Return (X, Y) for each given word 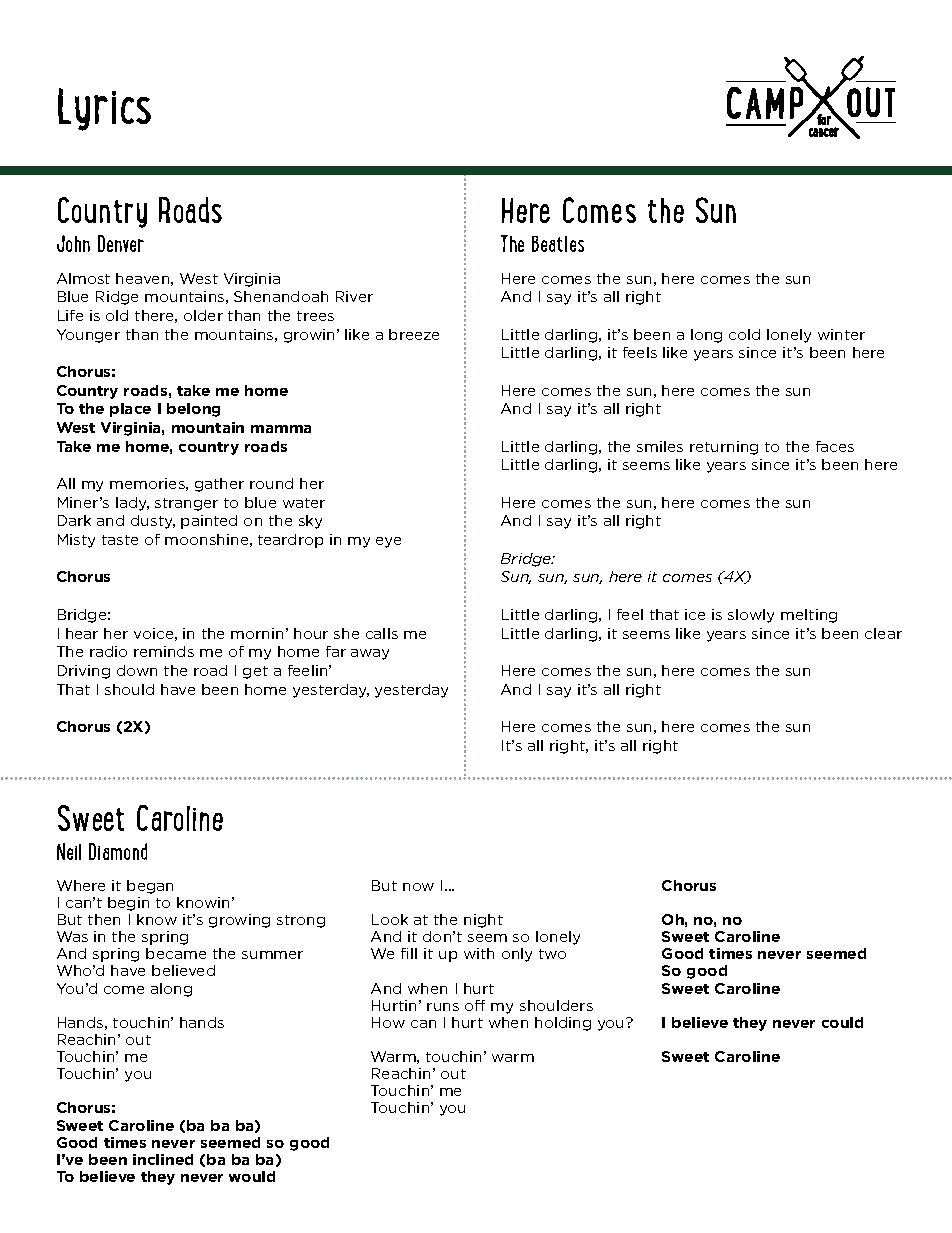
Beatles (558, 244)
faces (835, 446)
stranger (186, 504)
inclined (163, 1159)
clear (883, 633)
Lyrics (104, 109)
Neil (69, 851)
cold (744, 334)
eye (388, 542)
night (483, 921)
